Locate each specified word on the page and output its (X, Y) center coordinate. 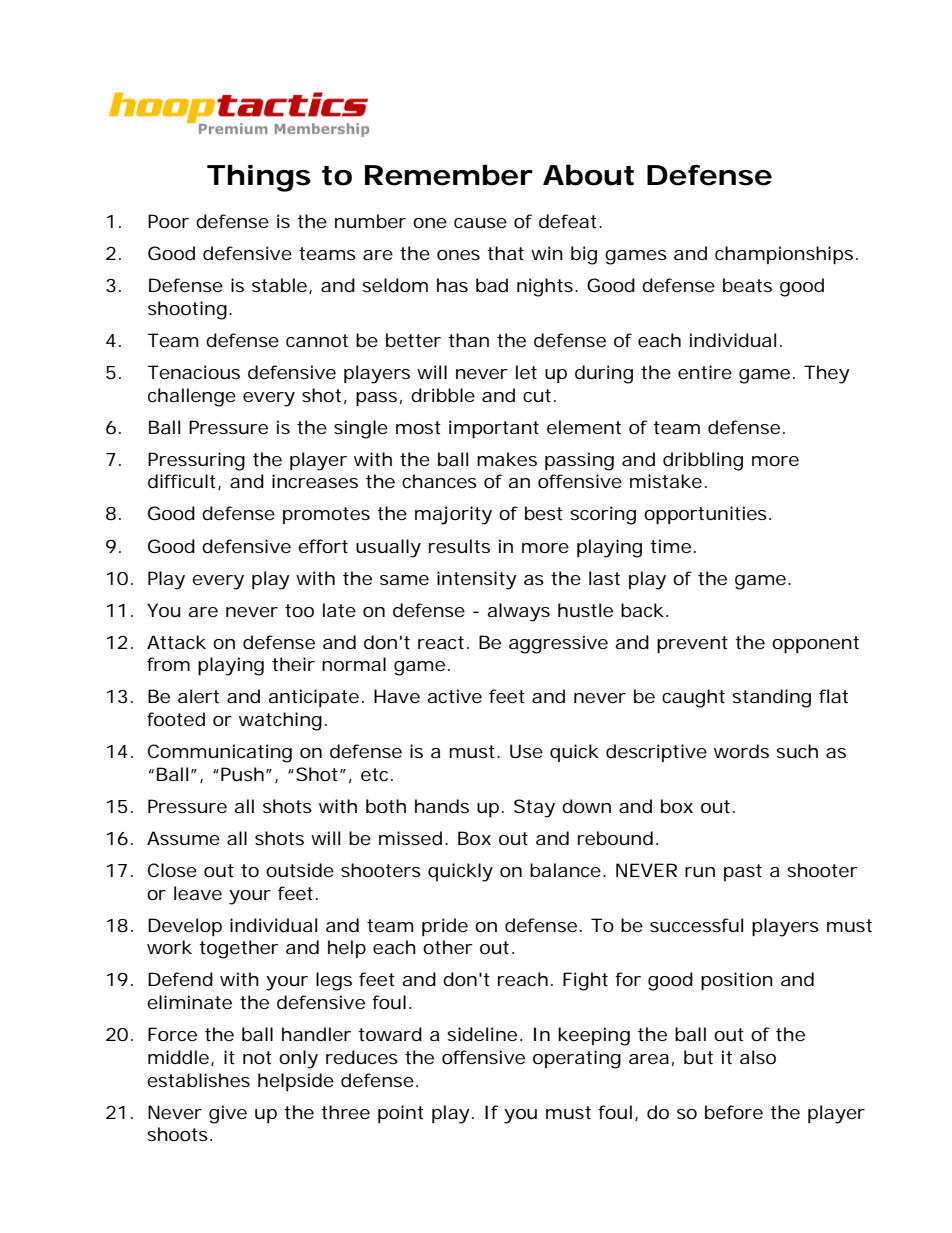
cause (480, 223)
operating (577, 1059)
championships (784, 255)
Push (242, 774)
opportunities (705, 515)
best (544, 513)
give (228, 1114)
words (741, 751)
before (734, 1112)
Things (259, 178)
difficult (183, 482)
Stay (534, 808)
